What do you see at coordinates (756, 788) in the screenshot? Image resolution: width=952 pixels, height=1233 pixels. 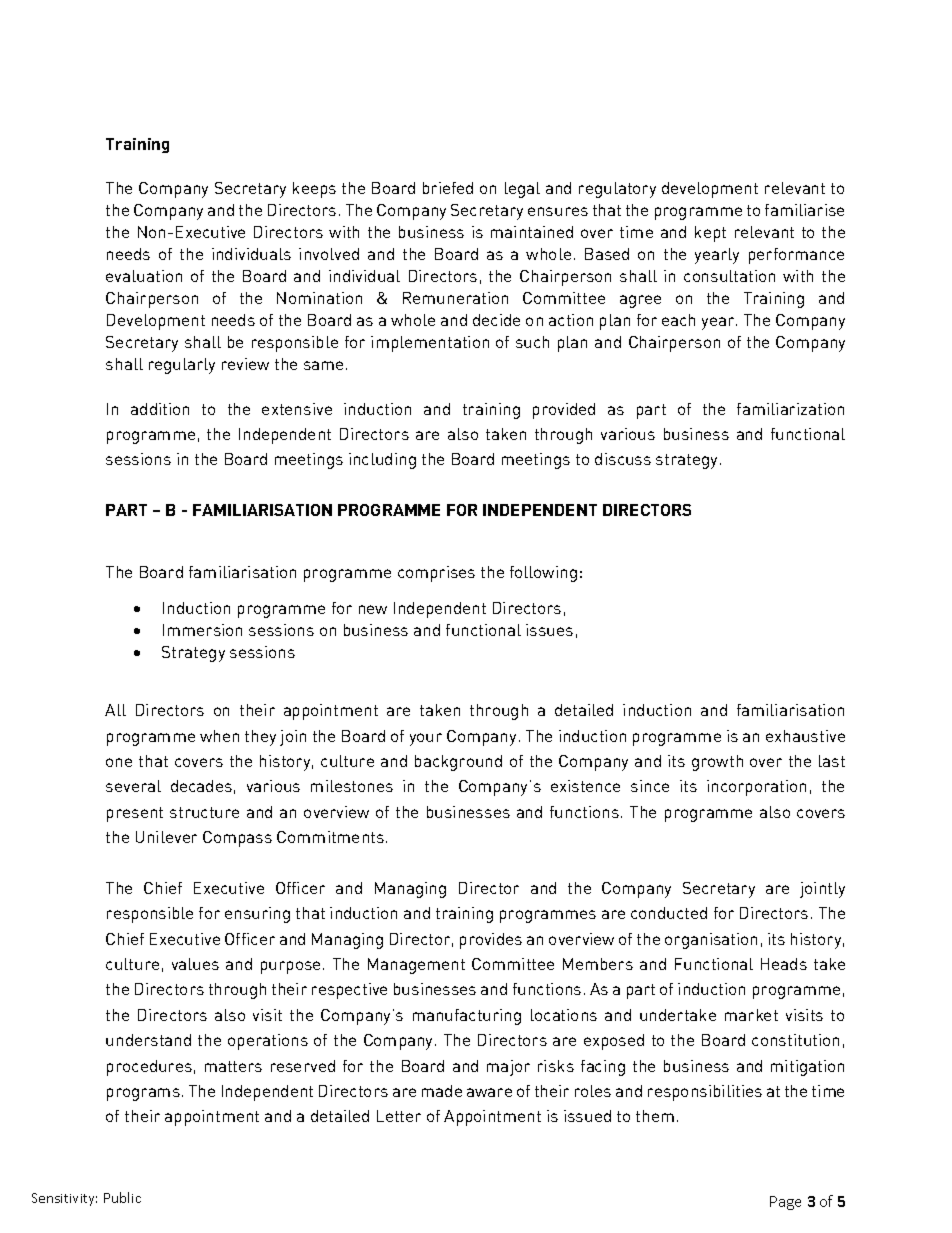 I see `incorporation` at bounding box center [756, 788].
